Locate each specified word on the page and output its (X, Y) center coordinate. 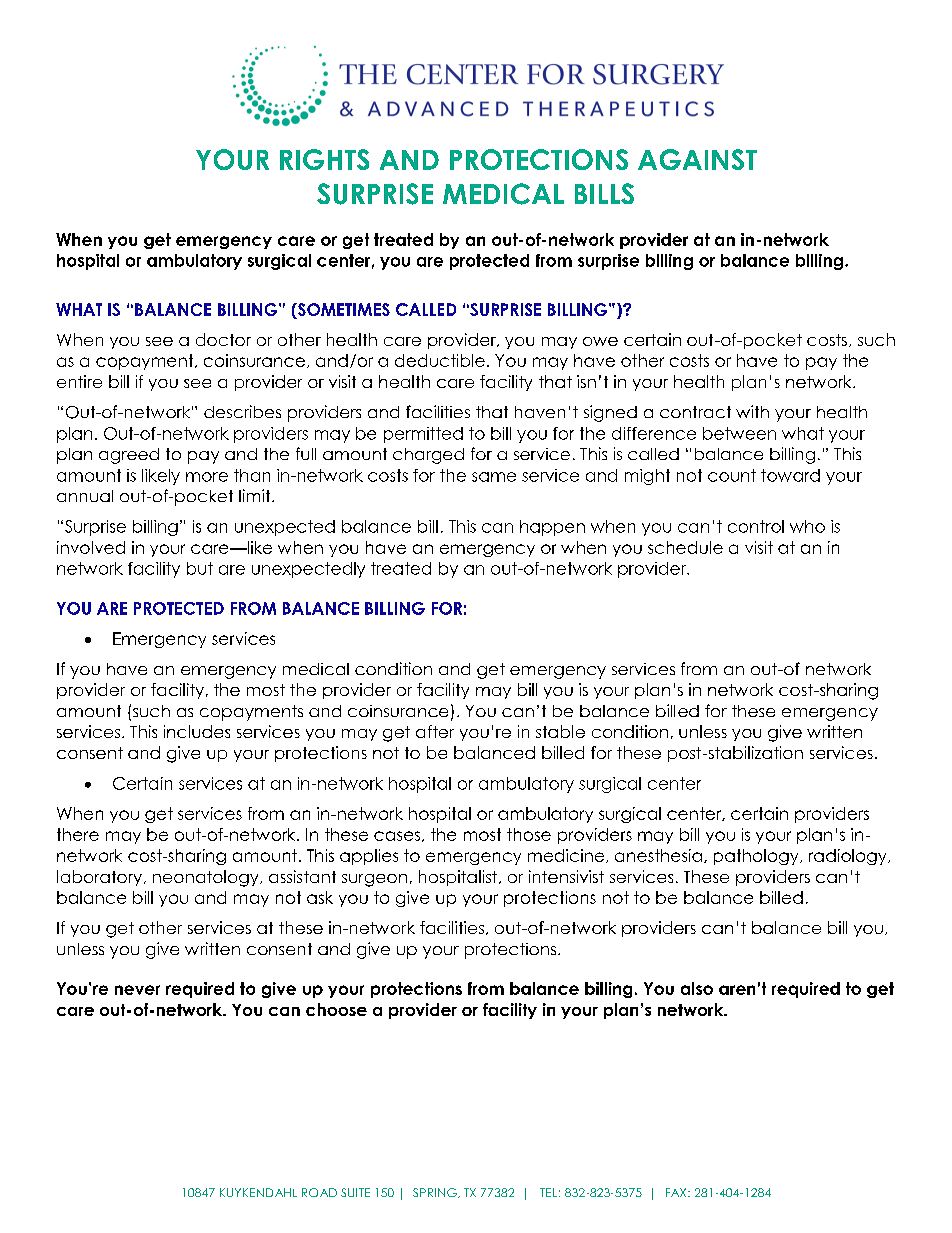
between (739, 433)
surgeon (374, 880)
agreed (129, 456)
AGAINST (697, 159)
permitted (423, 435)
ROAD (319, 1192)
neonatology (207, 878)
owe (600, 341)
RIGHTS (324, 159)
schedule (685, 547)
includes (197, 731)
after (435, 731)
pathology (757, 857)
